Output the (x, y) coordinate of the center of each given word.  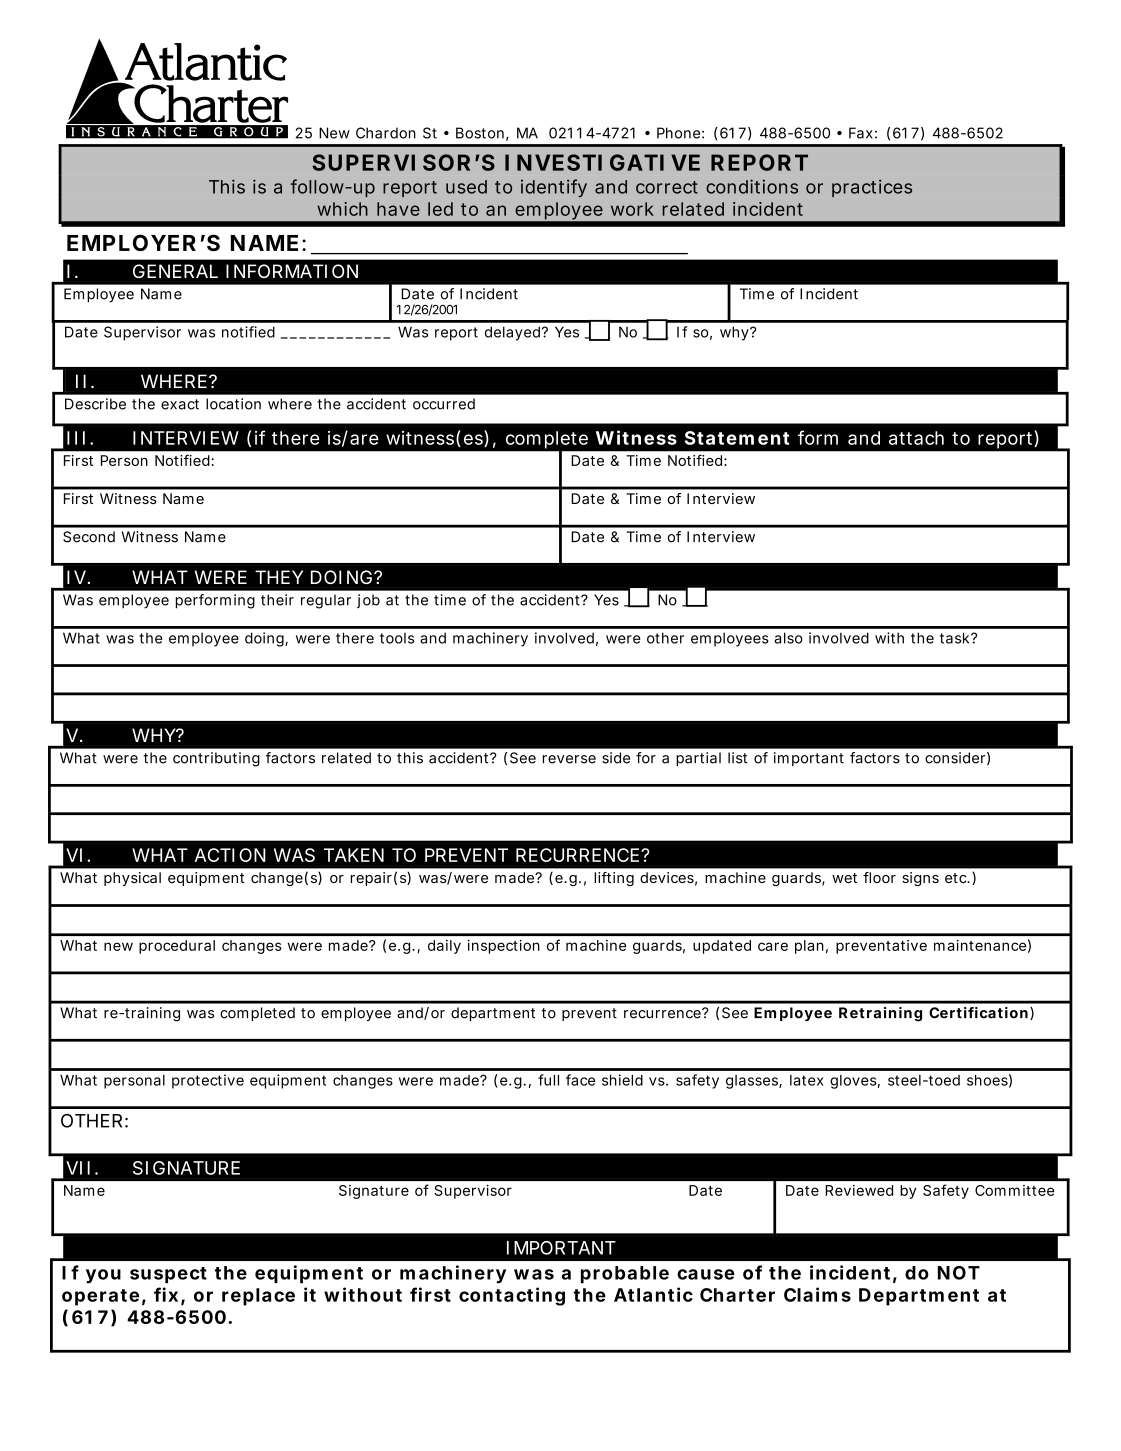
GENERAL (175, 271)
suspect (168, 1275)
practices (872, 188)
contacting (512, 1296)
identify (554, 188)
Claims (817, 1294)
